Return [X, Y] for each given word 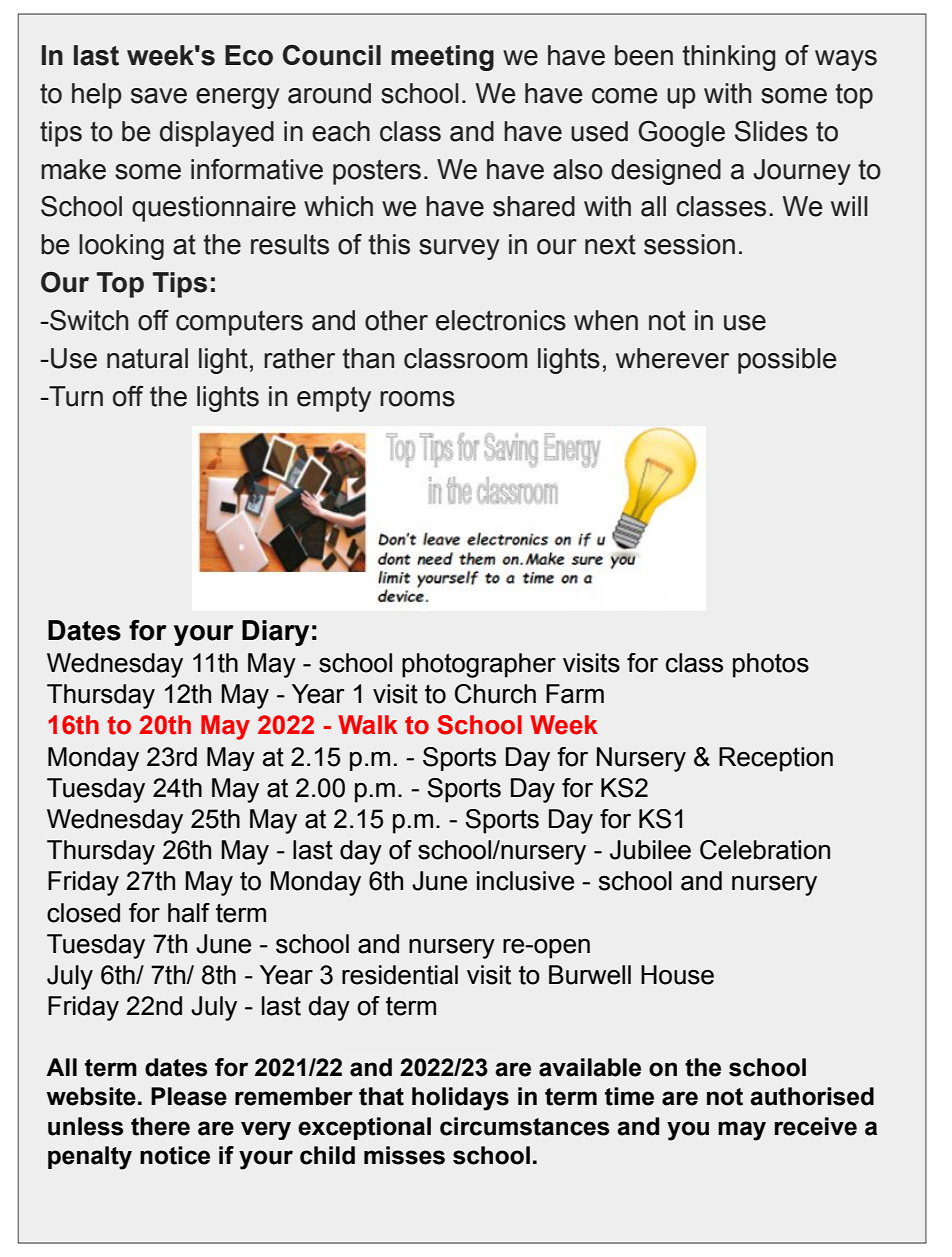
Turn [75, 396]
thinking [728, 58]
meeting [442, 58]
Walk [368, 725]
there [160, 1126]
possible [787, 361]
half [189, 913]
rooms [417, 399]
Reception [776, 759]
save [159, 96]
